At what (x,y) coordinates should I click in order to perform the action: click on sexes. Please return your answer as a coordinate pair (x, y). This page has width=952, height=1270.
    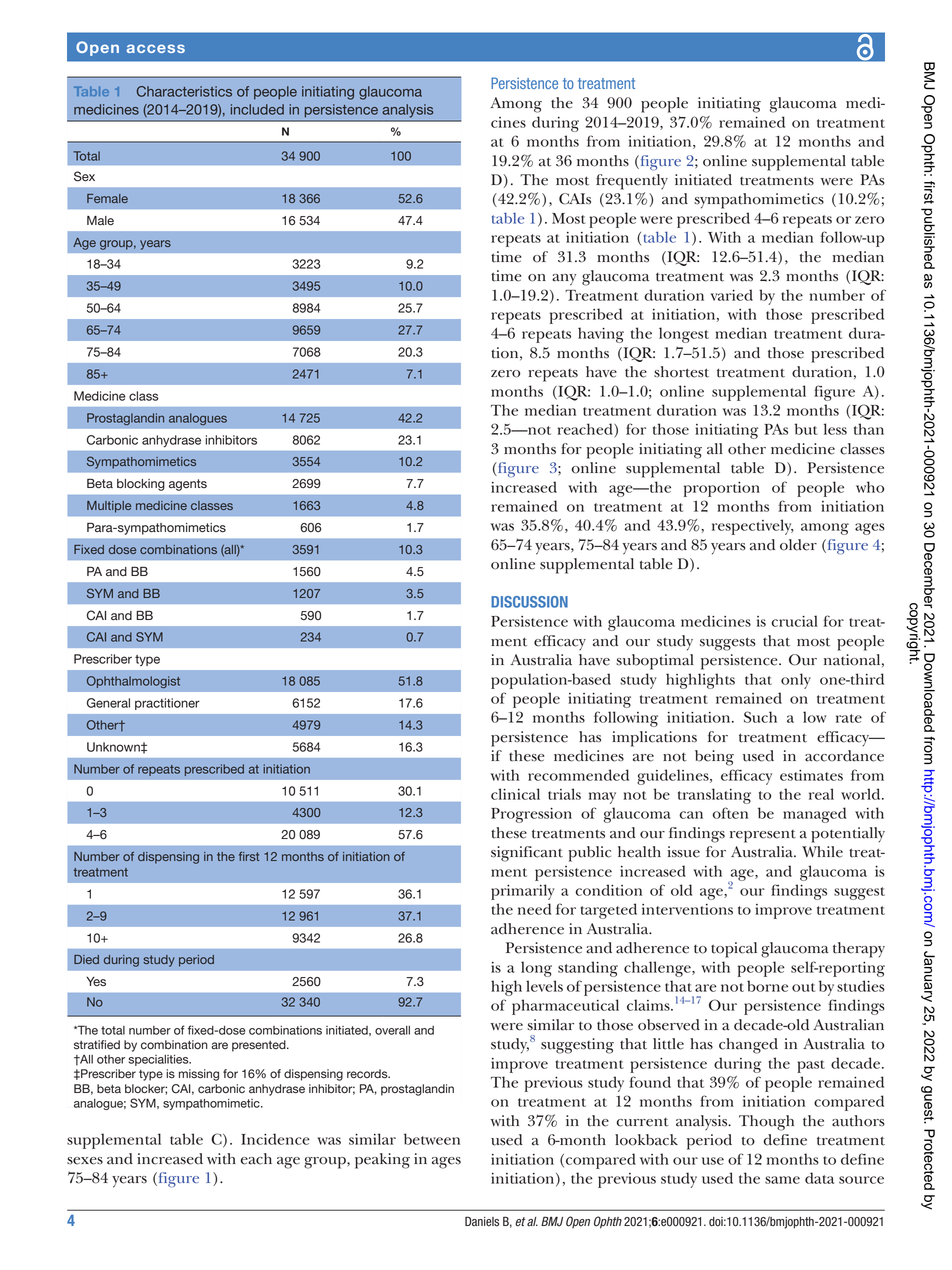
    Looking at the image, I should click on (85, 1161).
